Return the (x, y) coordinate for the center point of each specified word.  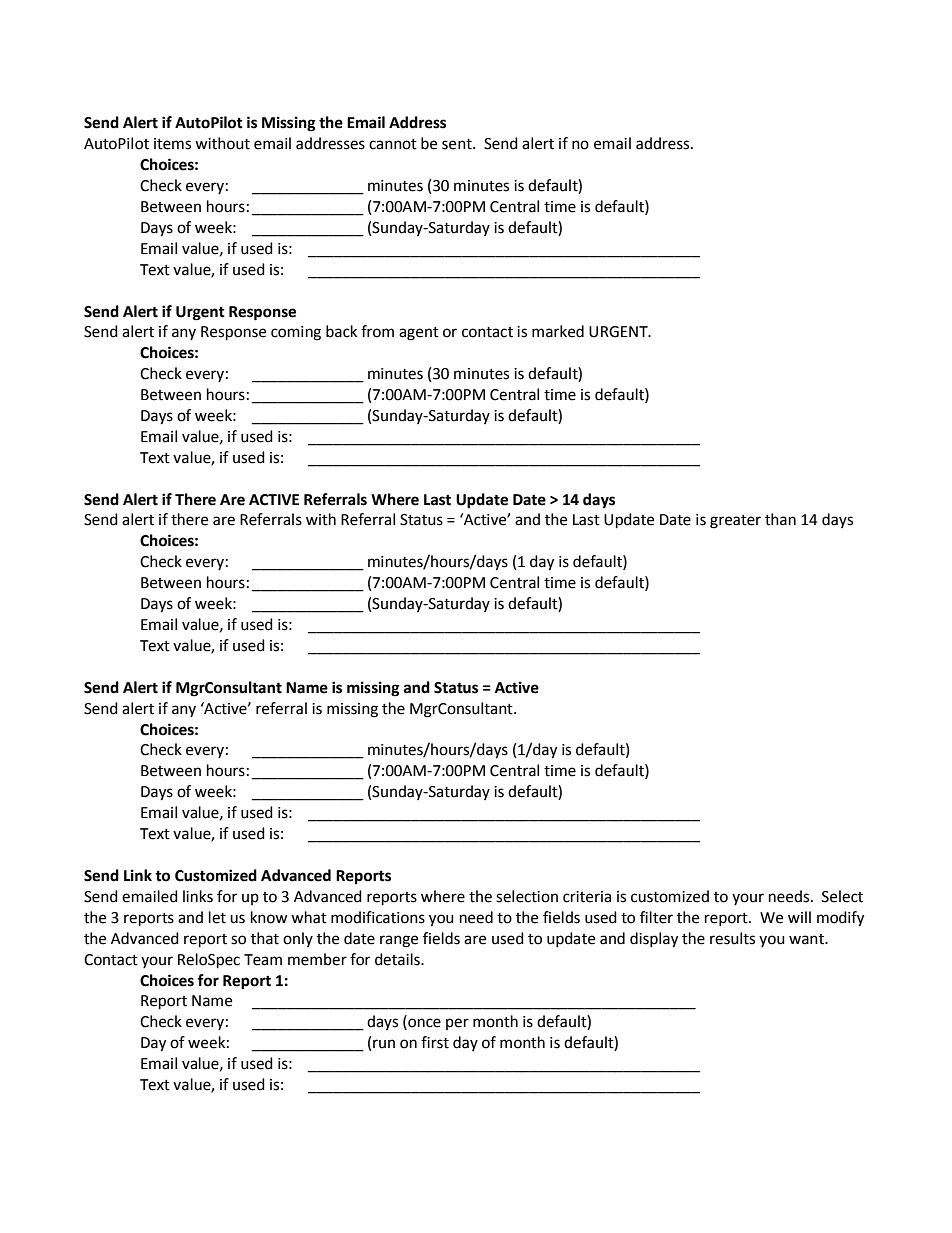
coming (296, 333)
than (780, 519)
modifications (378, 917)
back (341, 331)
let (217, 917)
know (269, 917)
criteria (587, 897)
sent (458, 144)
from (377, 331)
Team (263, 960)
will (799, 917)
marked (558, 331)
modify (840, 919)
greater (735, 522)
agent (419, 334)
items (172, 144)
